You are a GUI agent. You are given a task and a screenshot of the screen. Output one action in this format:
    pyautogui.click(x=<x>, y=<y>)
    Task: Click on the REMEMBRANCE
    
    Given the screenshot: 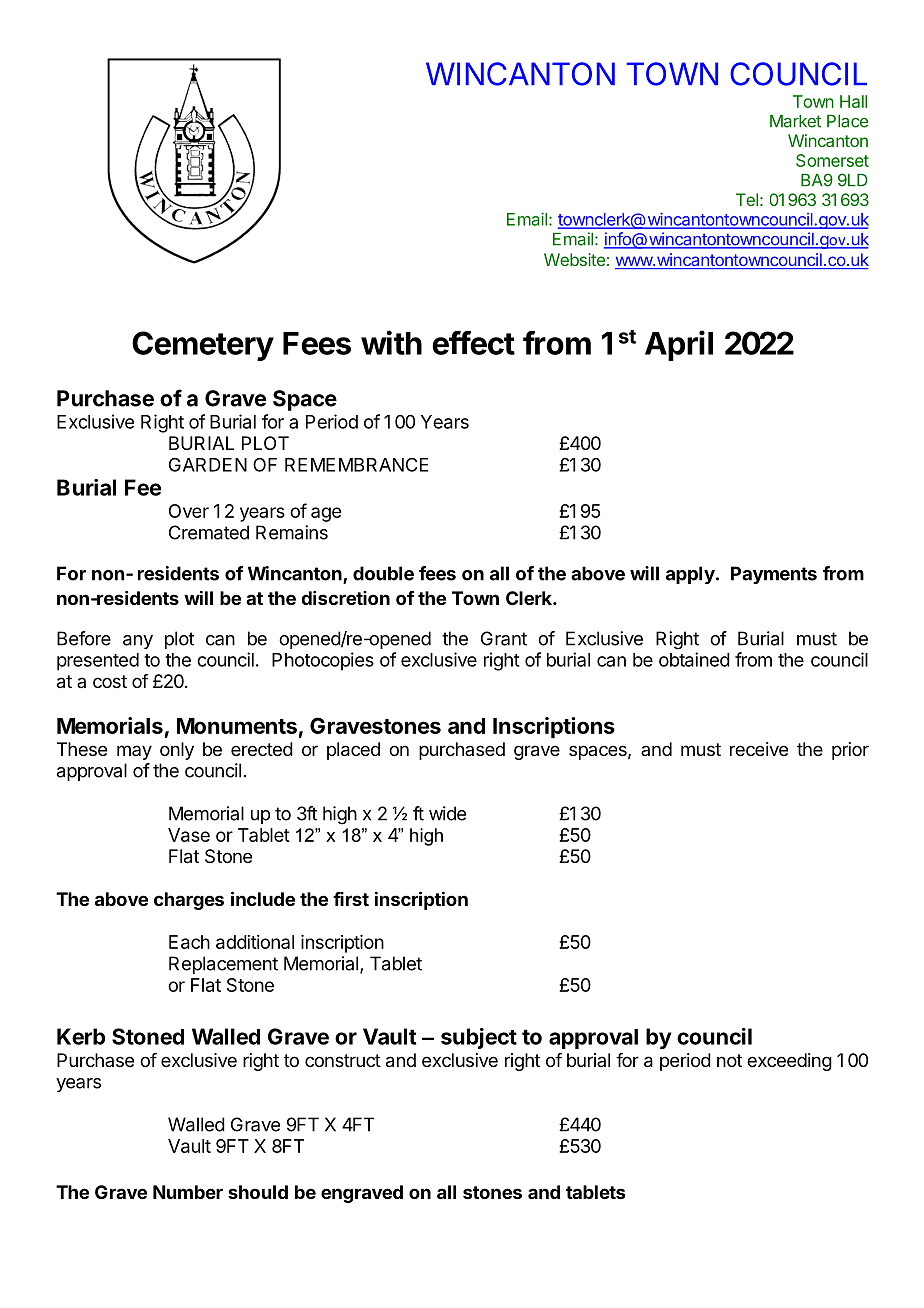 What is the action you would take?
    pyautogui.click(x=357, y=465)
